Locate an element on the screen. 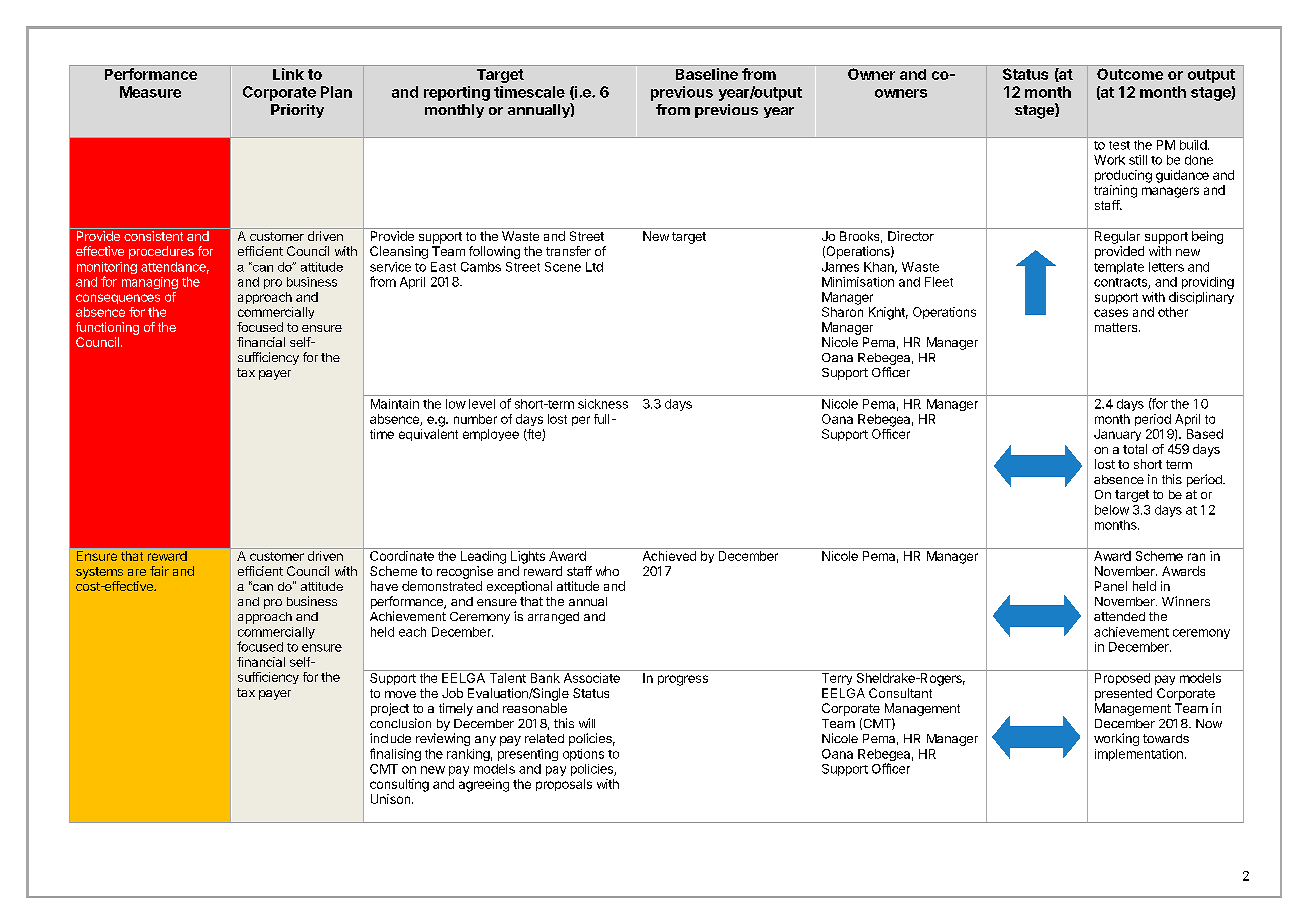  fair is located at coordinates (159, 571).
